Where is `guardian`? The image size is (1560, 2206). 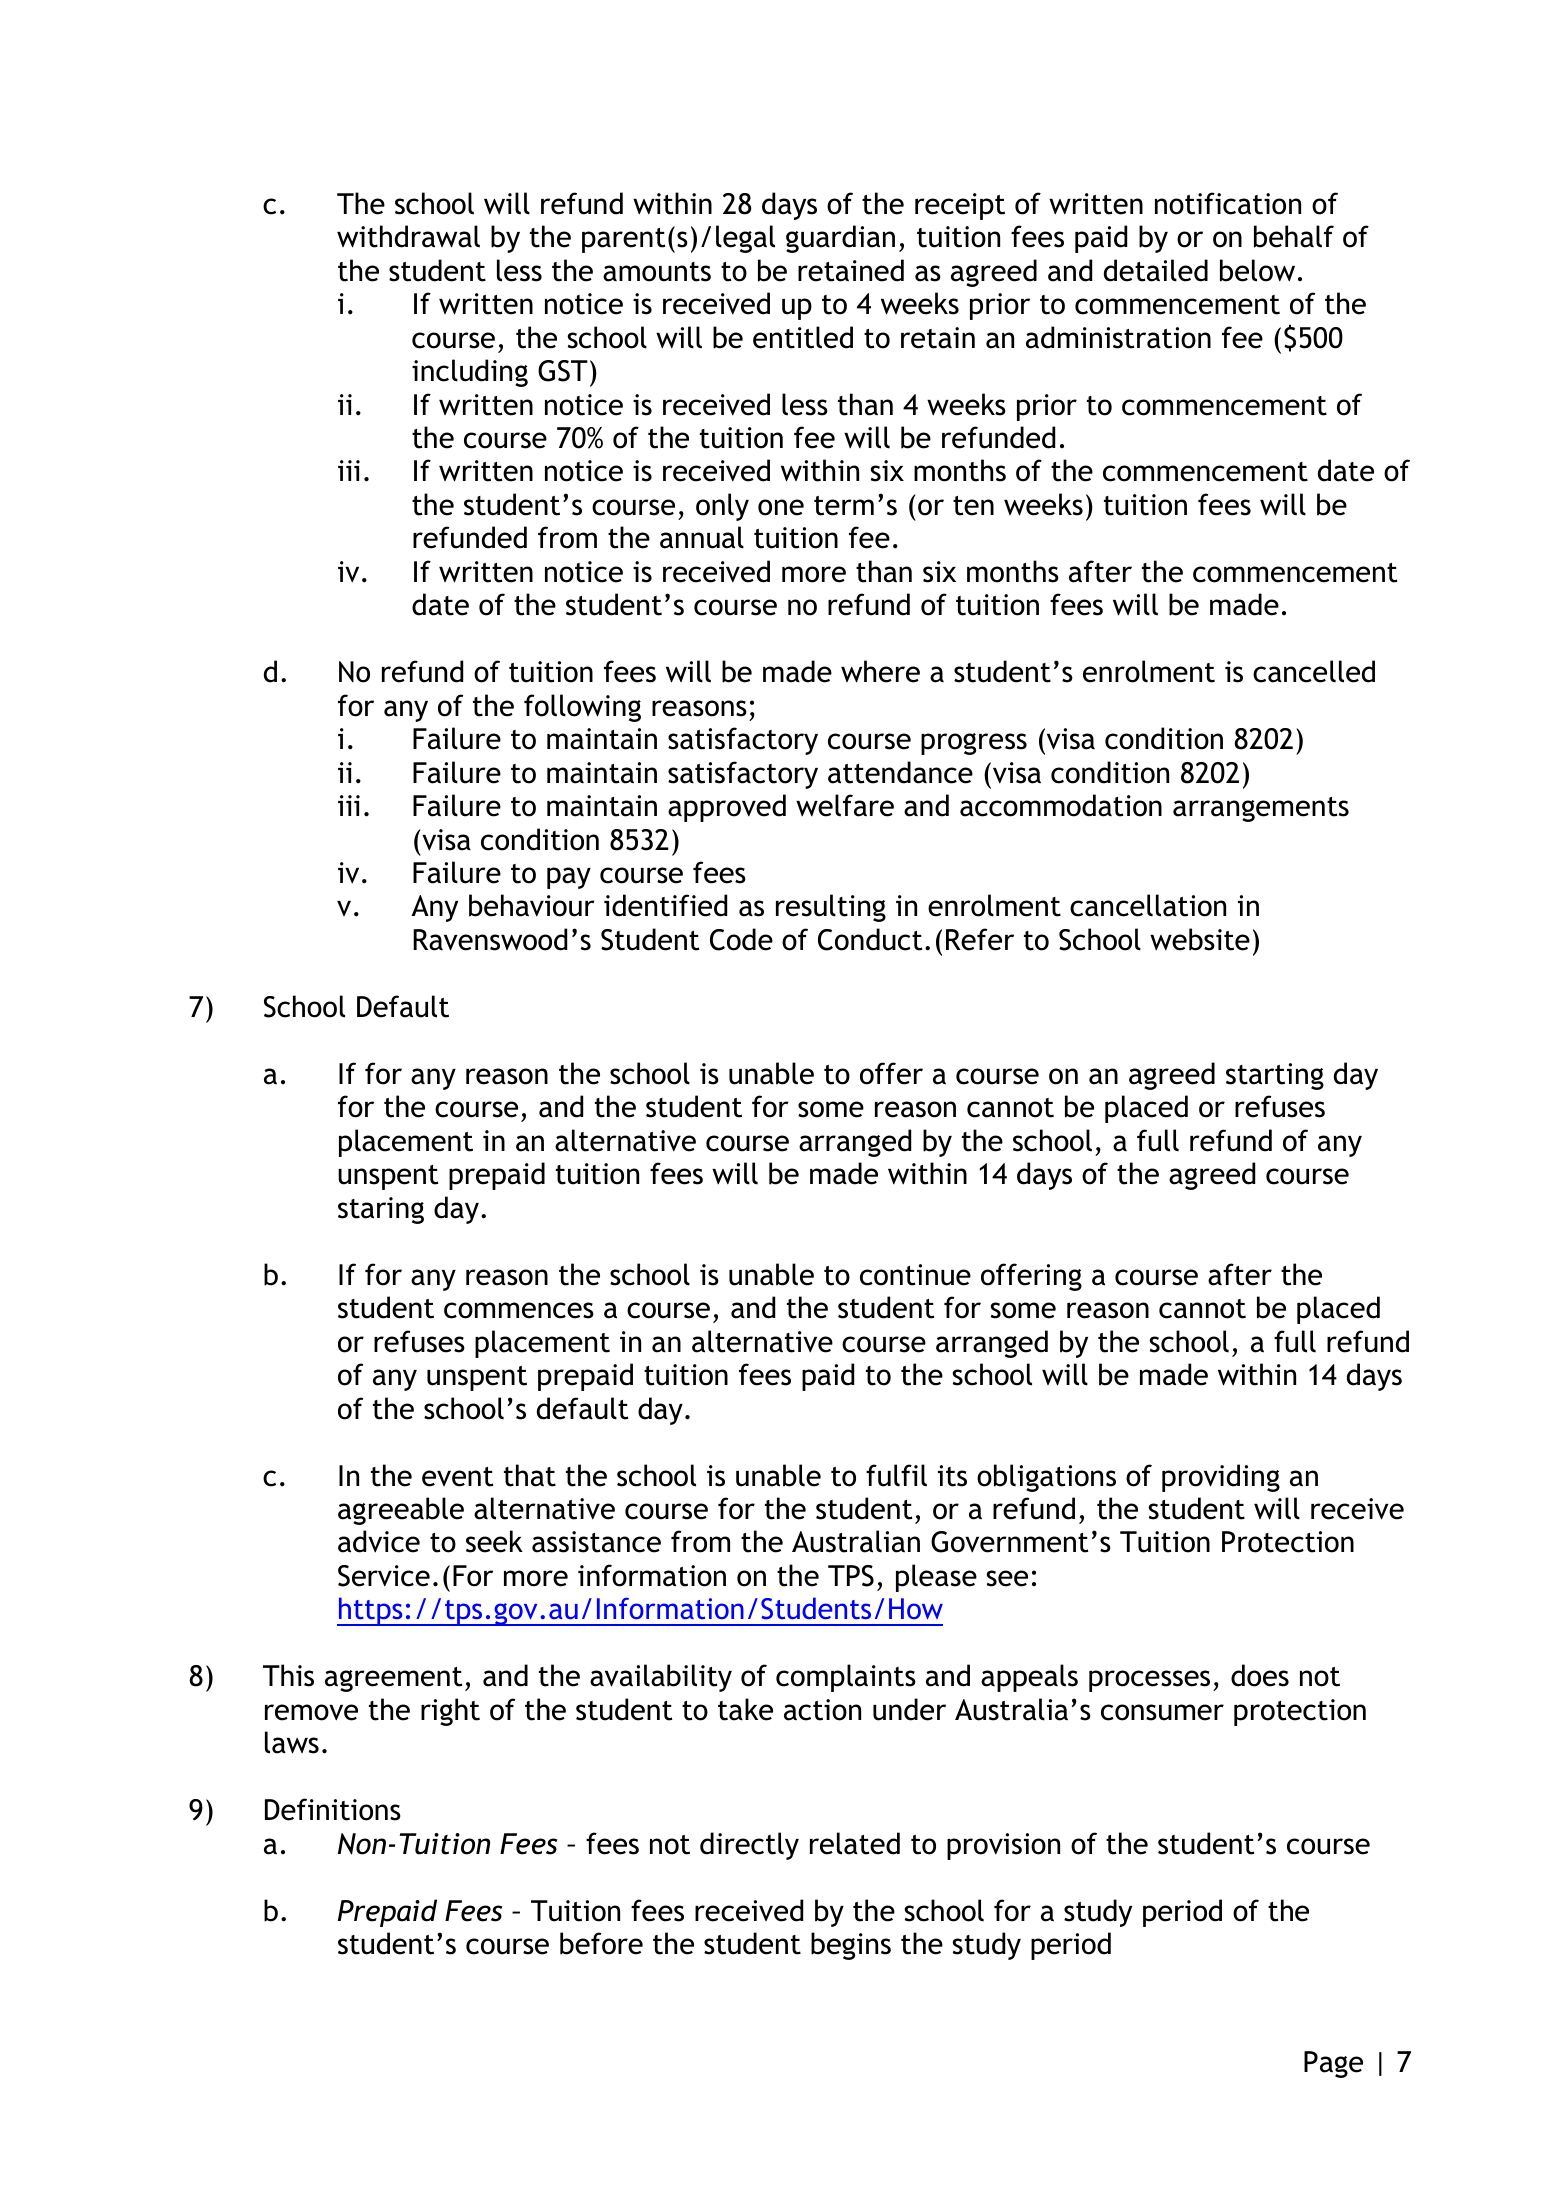
guardian is located at coordinates (840, 239).
